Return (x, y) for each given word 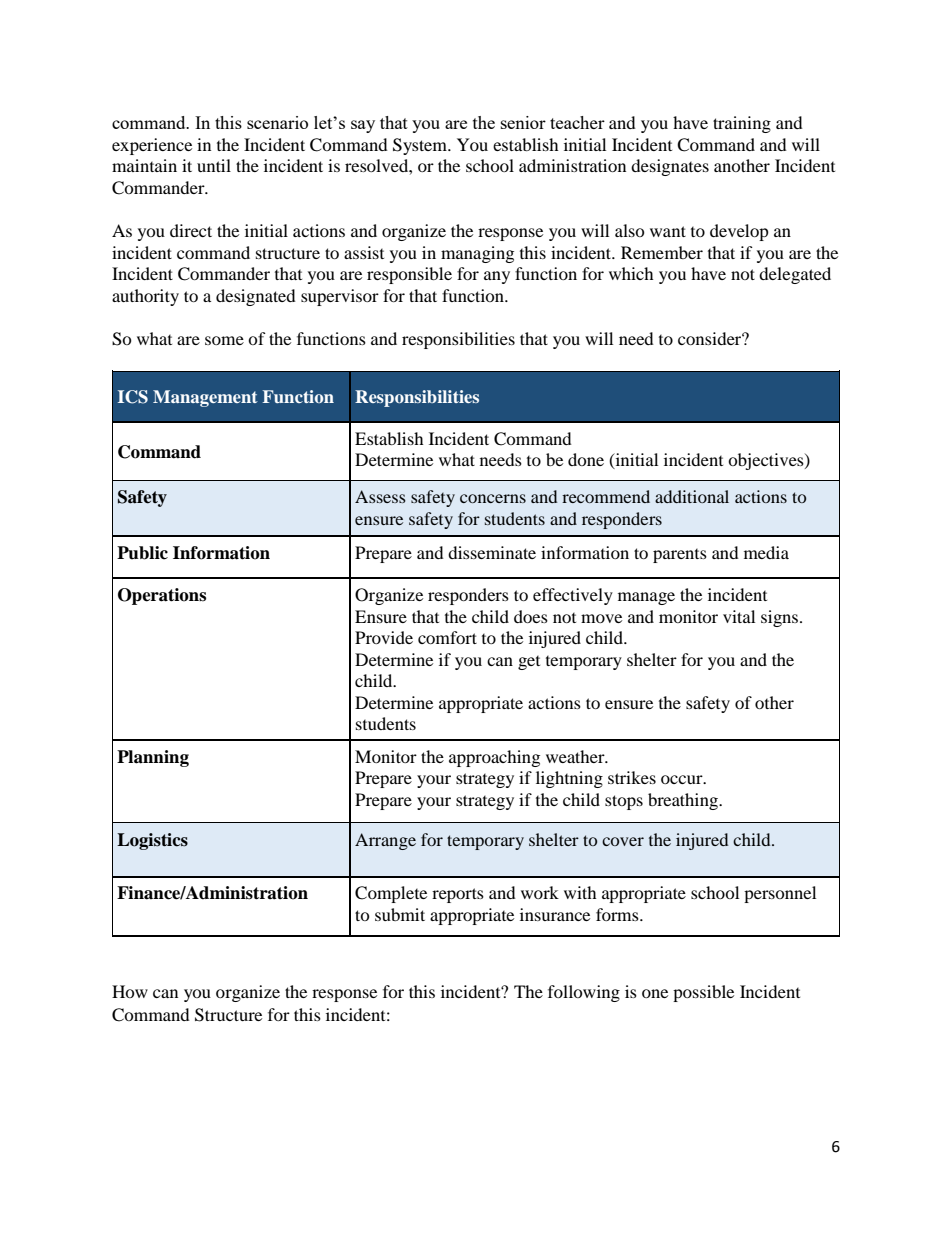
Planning (153, 758)
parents (680, 556)
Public (142, 553)
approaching (494, 758)
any (497, 277)
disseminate (492, 552)
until (214, 165)
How (130, 991)
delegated (795, 275)
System (421, 146)
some (224, 340)
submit (400, 914)
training (742, 124)
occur (683, 779)
